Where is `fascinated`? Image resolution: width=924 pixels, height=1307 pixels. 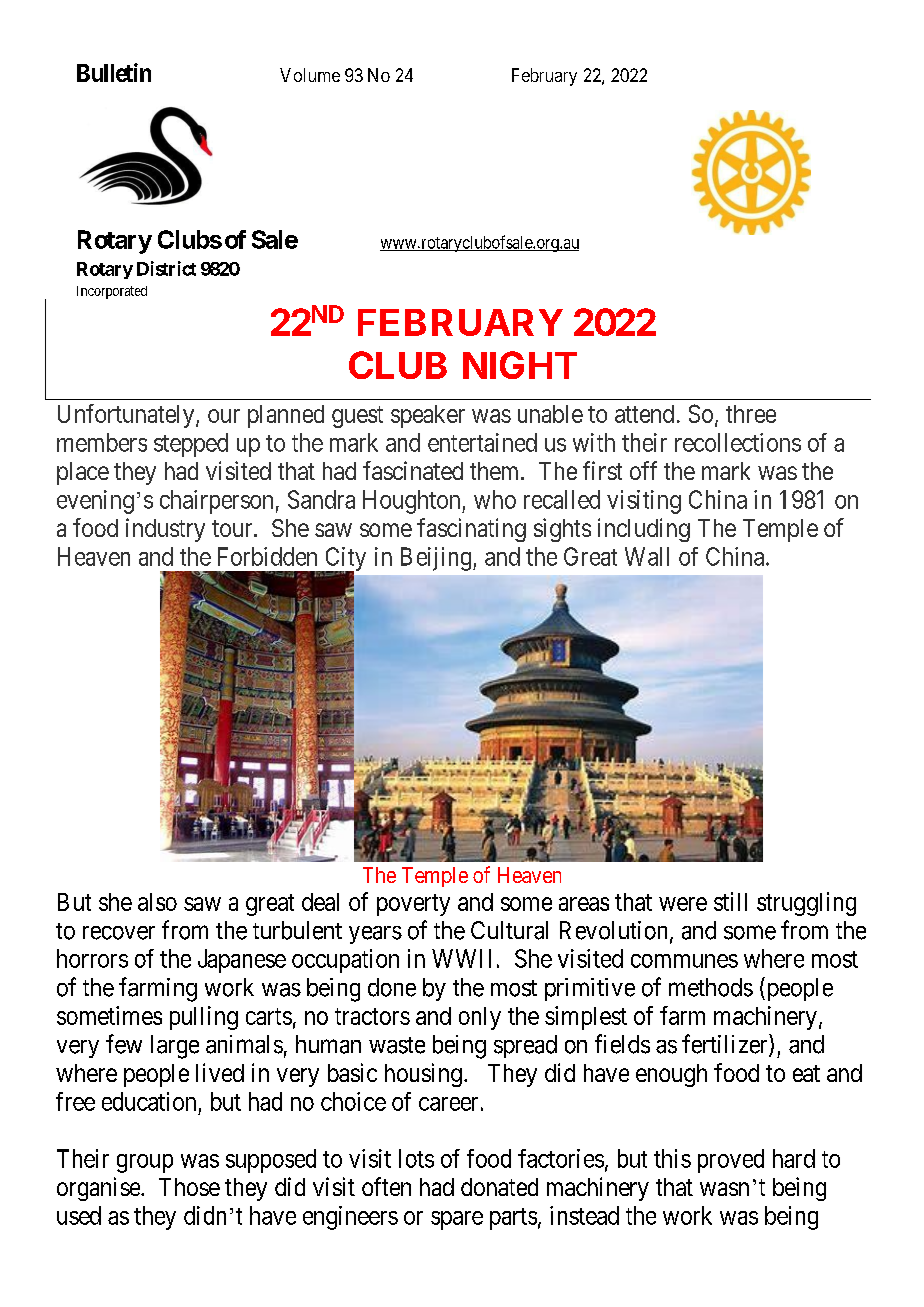 fascinated is located at coordinates (413, 470).
